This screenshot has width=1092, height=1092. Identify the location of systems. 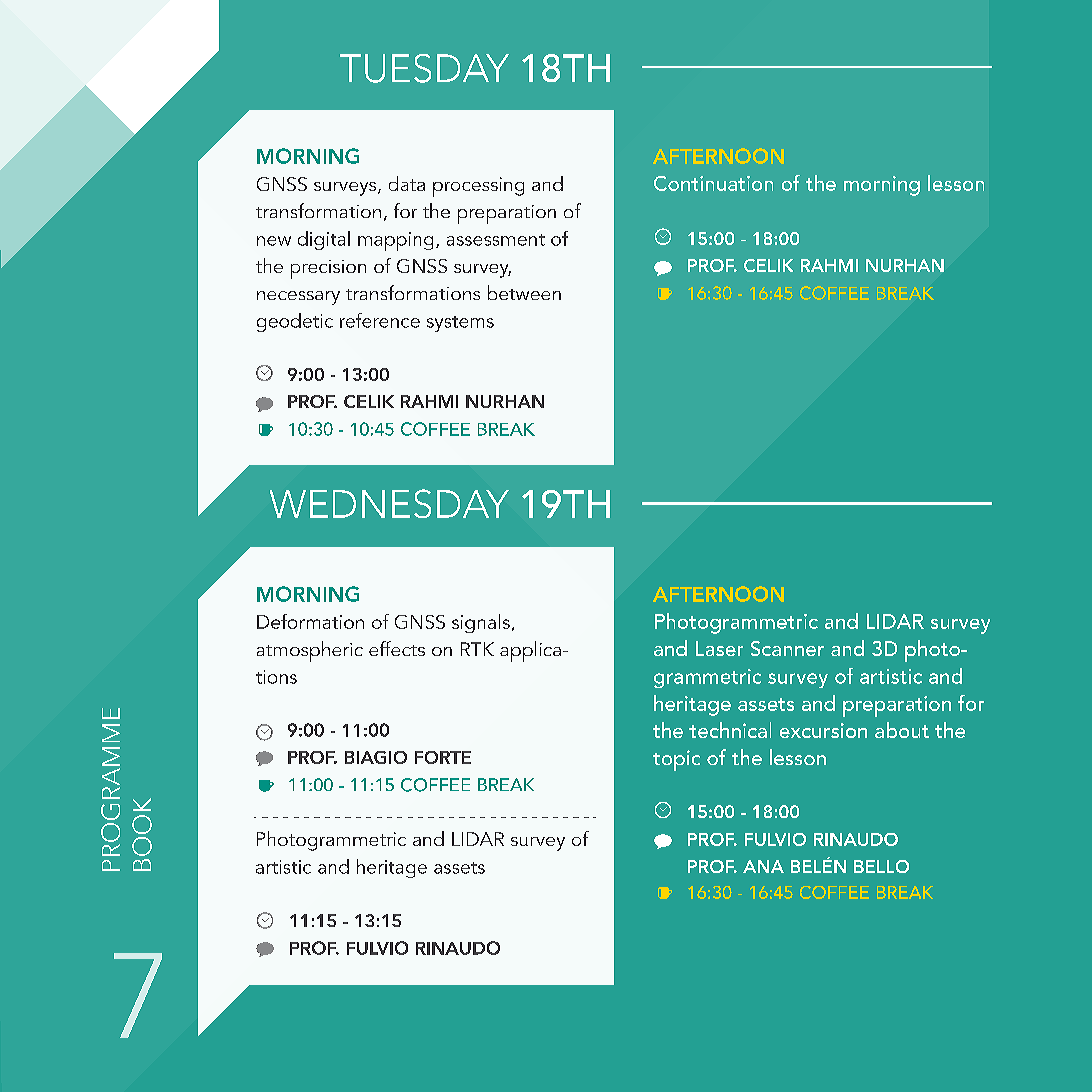
(460, 324).
